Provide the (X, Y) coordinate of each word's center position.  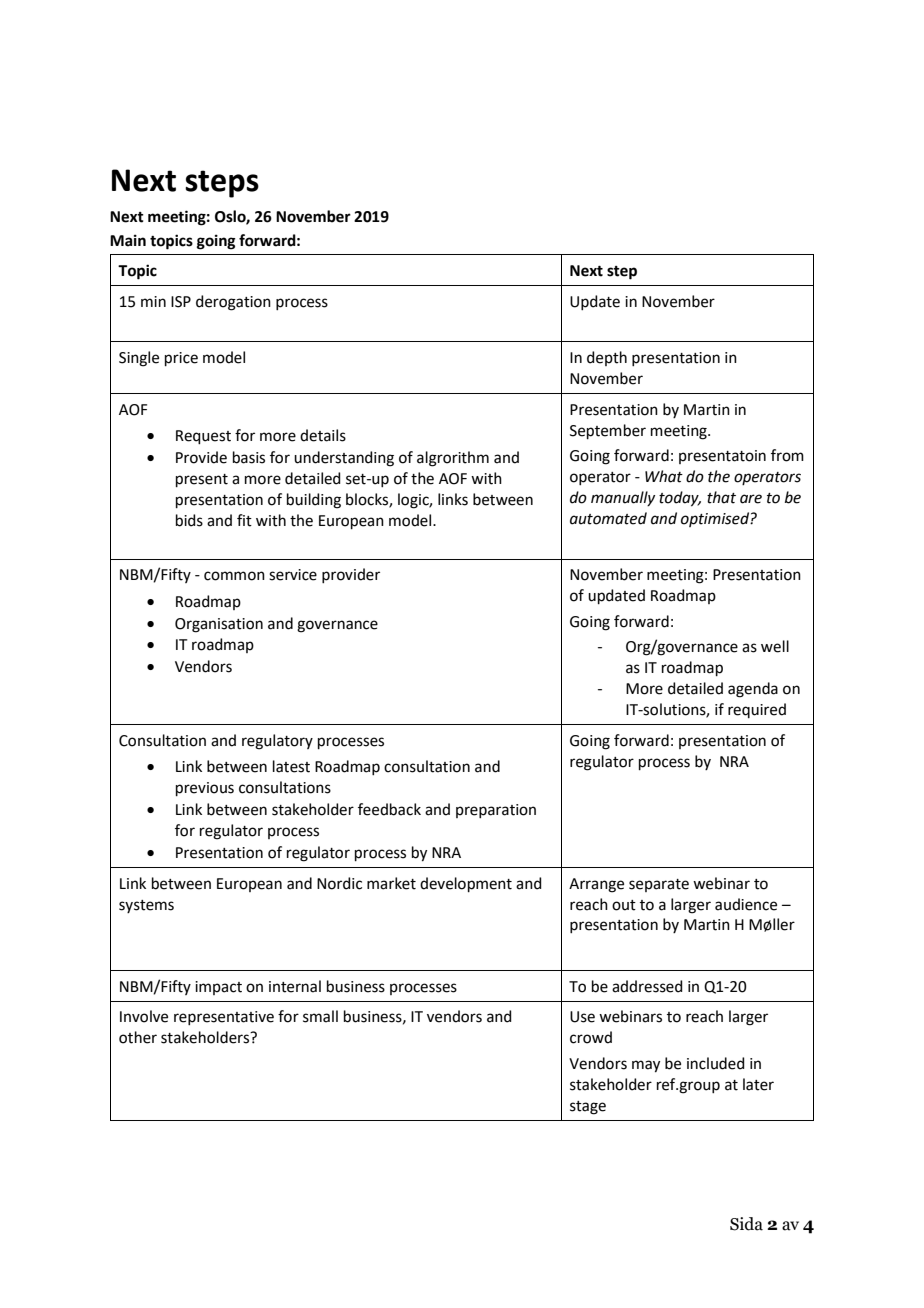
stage (588, 1108)
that (721, 497)
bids (189, 520)
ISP (181, 302)
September (608, 431)
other (138, 1037)
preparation (496, 811)
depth (607, 358)
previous (205, 789)
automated (608, 518)
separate (659, 885)
